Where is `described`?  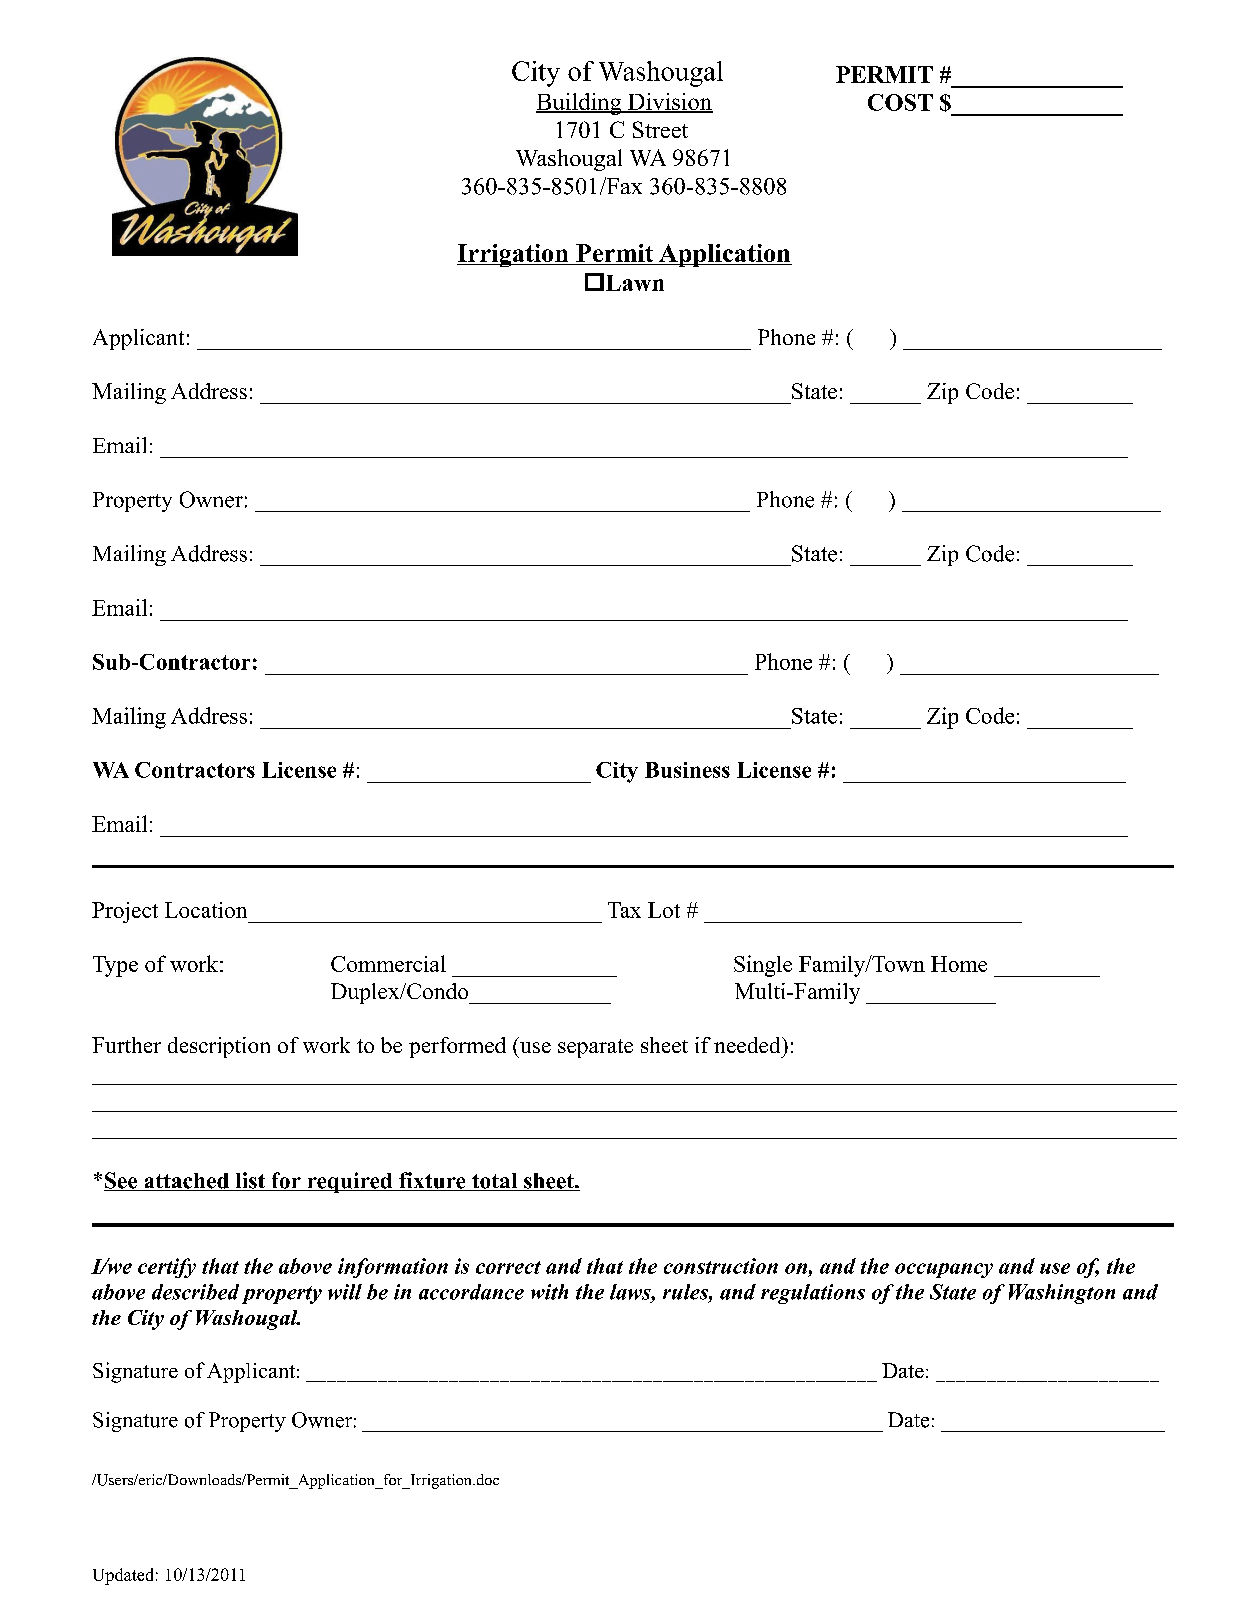 described is located at coordinates (195, 1292).
